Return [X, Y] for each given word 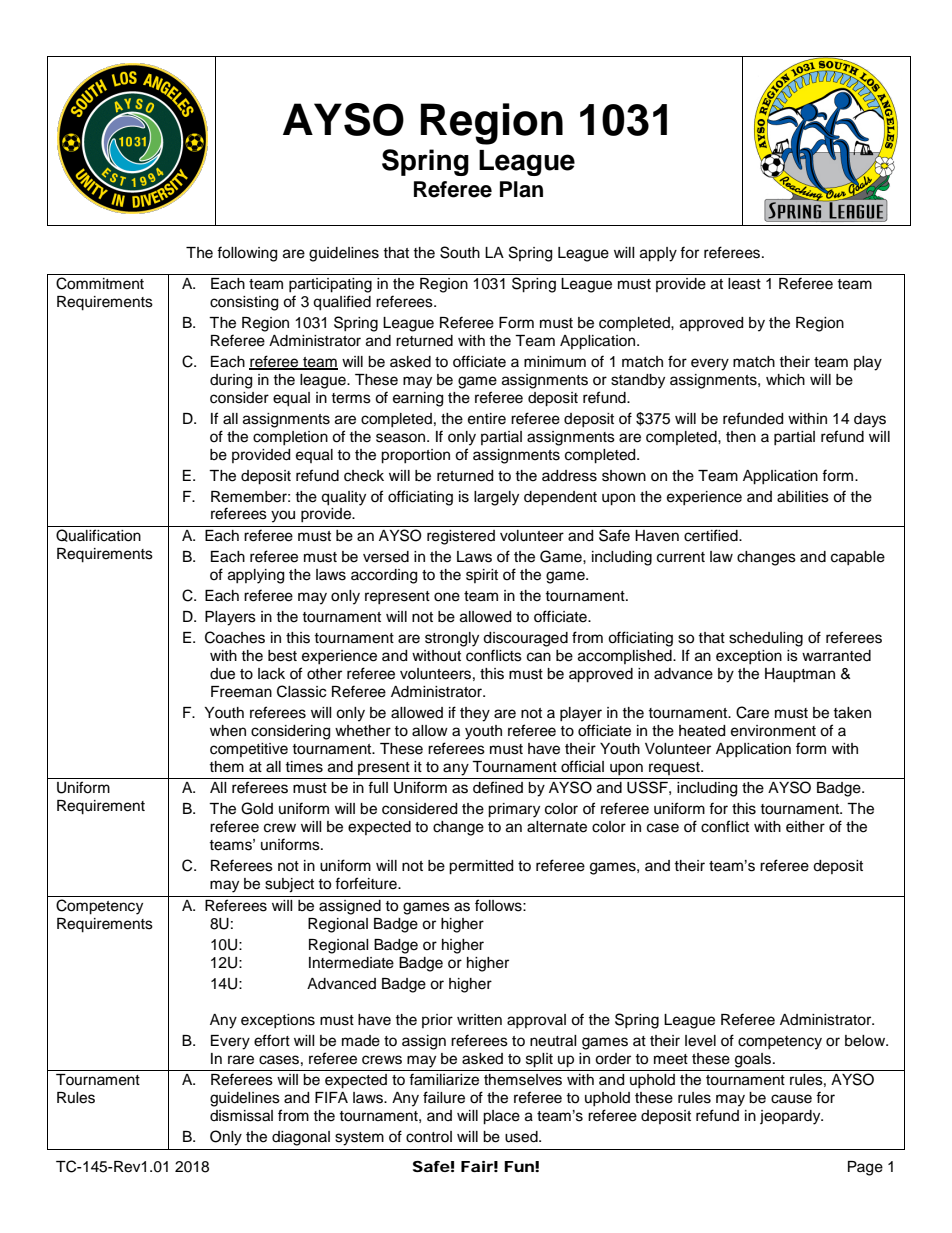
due [222, 674]
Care [752, 712]
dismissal [241, 1116]
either [805, 827]
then [741, 437]
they [475, 714]
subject [289, 885]
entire [487, 419]
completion [290, 438]
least [744, 284]
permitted [481, 867]
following [247, 254]
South [460, 252]
